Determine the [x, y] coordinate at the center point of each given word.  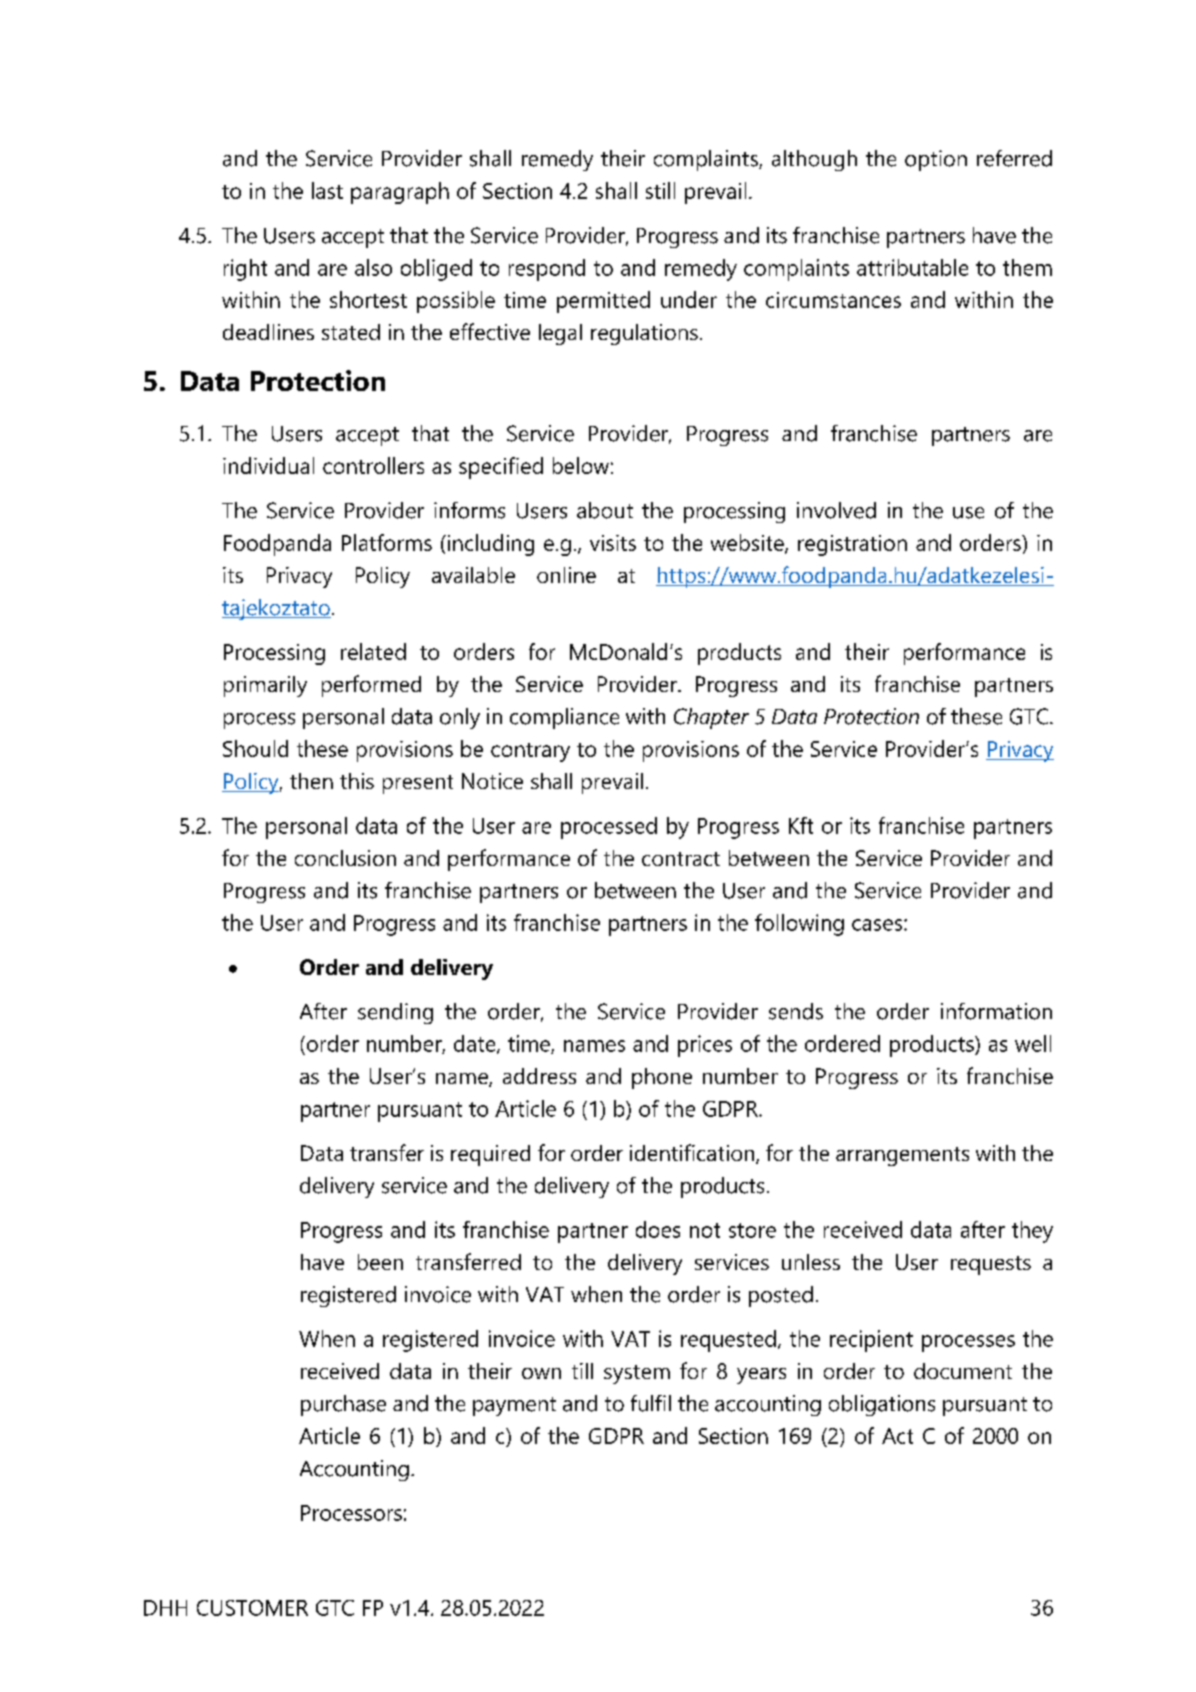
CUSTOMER [252, 1608]
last [327, 190]
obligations [882, 1405]
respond [547, 270]
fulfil [651, 1403]
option [936, 160]
